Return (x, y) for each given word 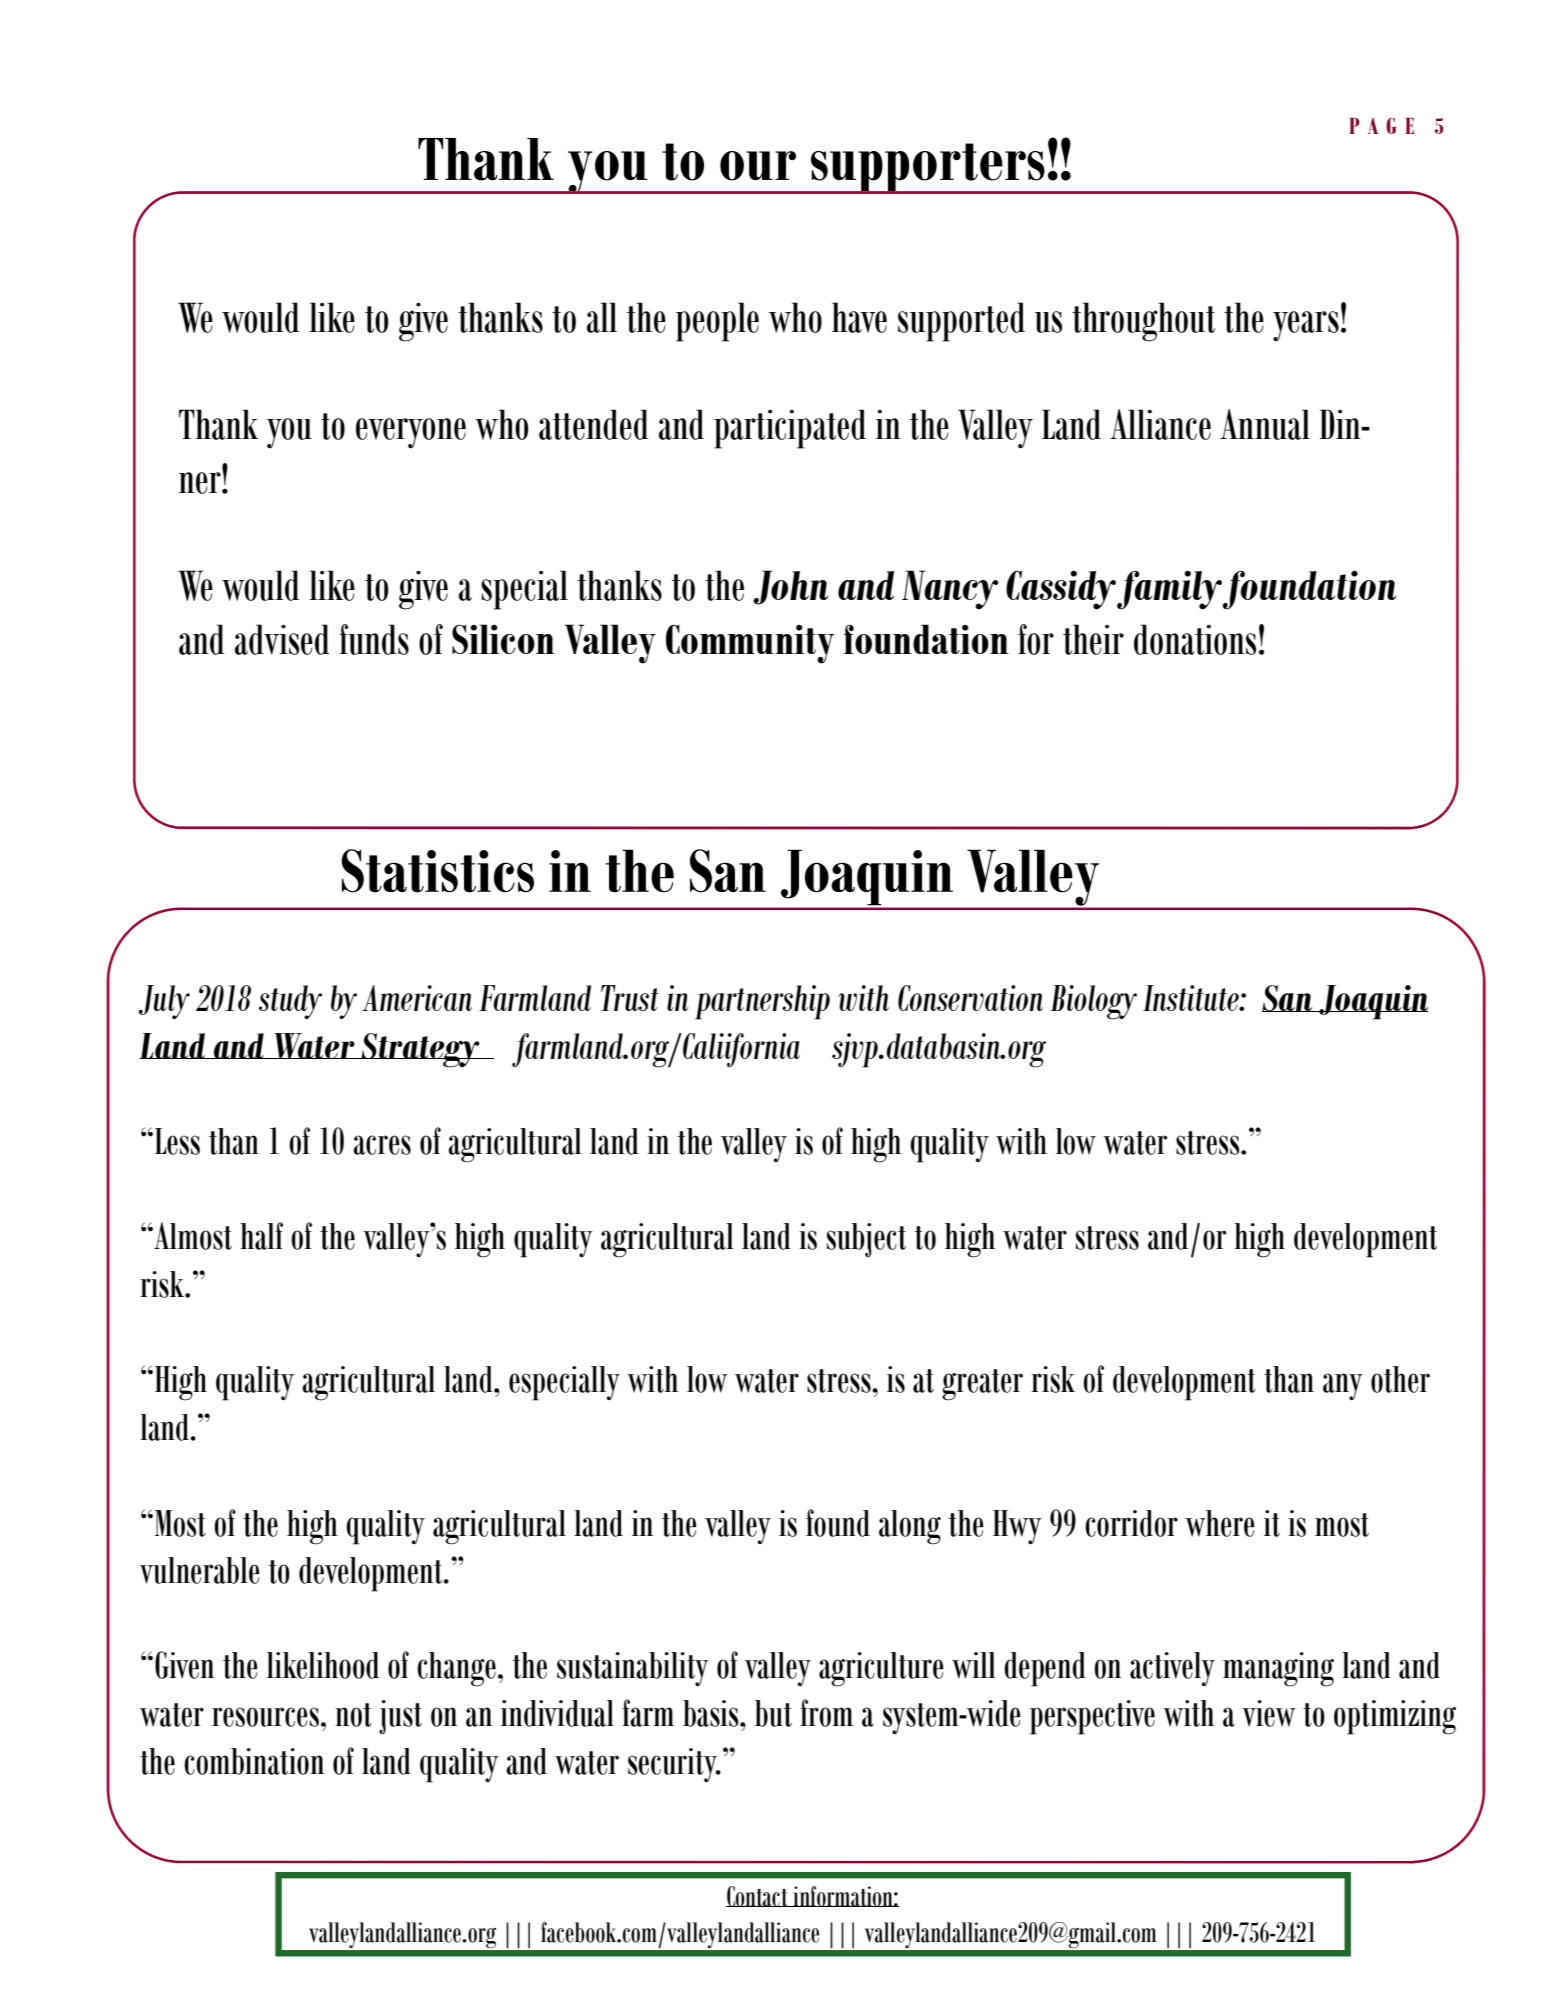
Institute (1192, 998)
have (859, 317)
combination (254, 1761)
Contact (758, 1896)
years (1306, 326)
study (290, 1002)
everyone (411, 433)
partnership (762, 1002)
